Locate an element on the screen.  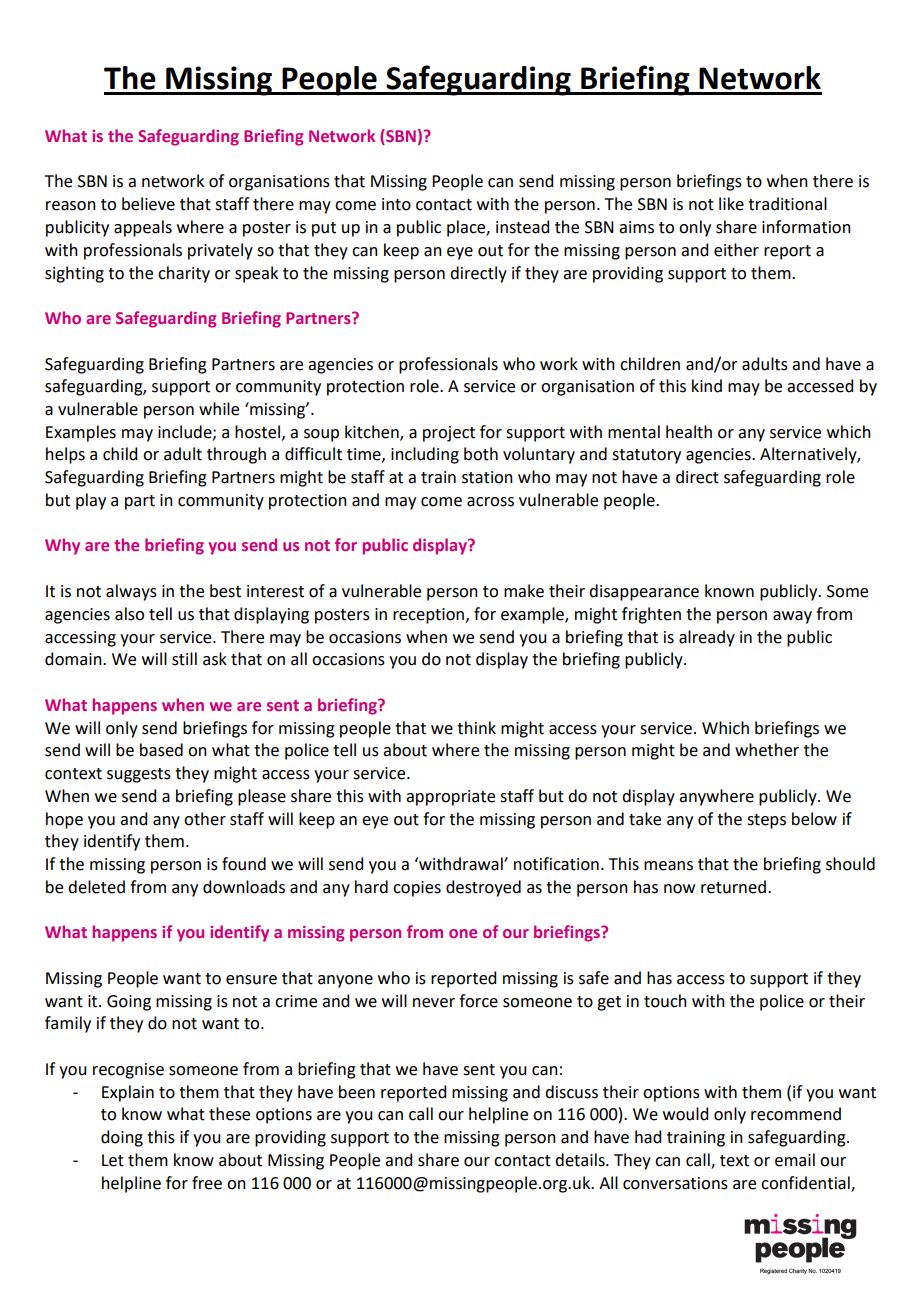
always is located at coordinates (131, 592).
